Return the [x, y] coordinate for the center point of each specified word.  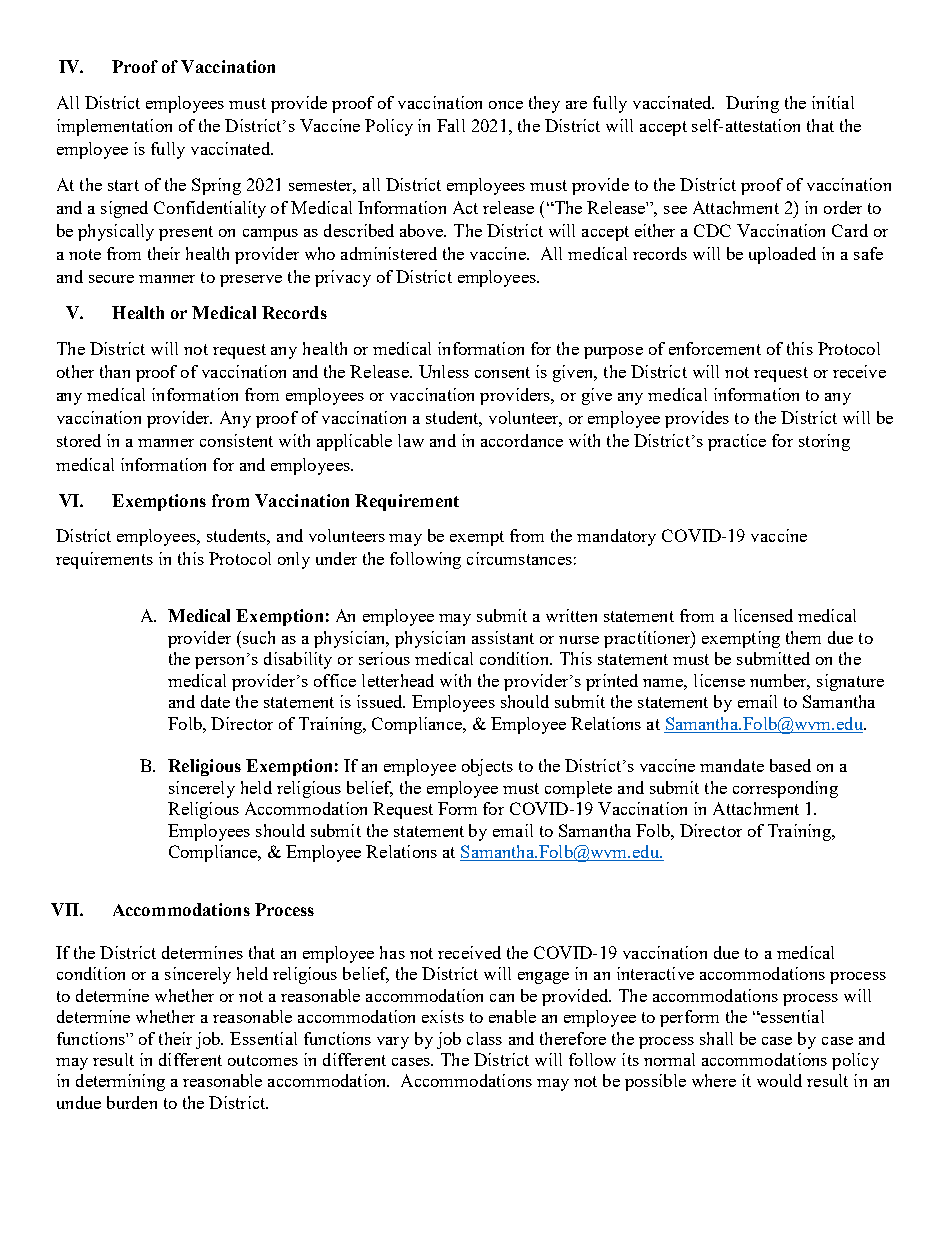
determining [120, 1082]
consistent [236, 440]
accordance [522, 440]
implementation [114, 127]
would [779, 1080]
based [790, 765]
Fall [451, 125]
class [484, 1038]
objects [487, 767]
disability [298, 660]
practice [737, 442]
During [752, 104]
